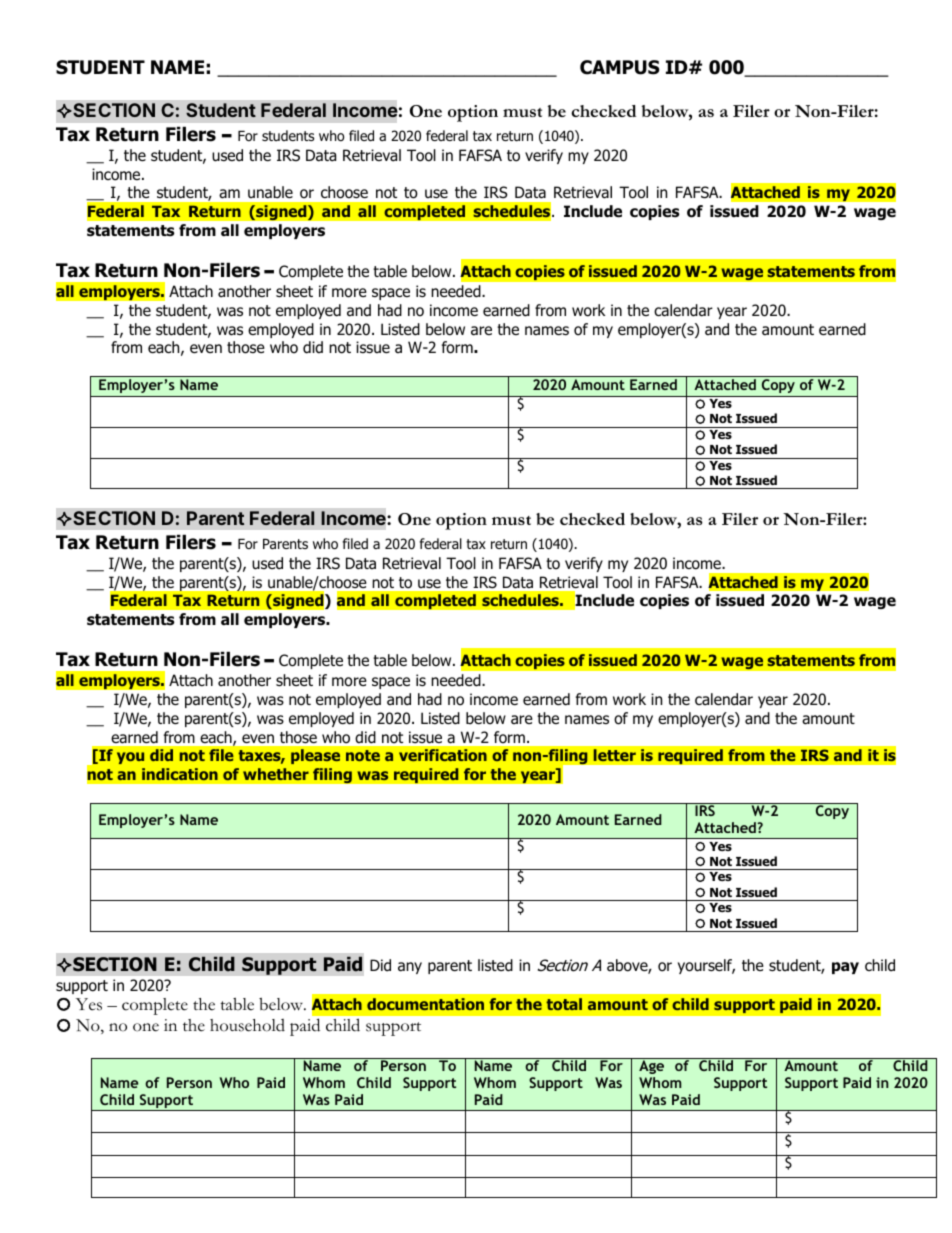  What do you see at coordinates (247, 1025) in the document?
I see `household` at bounding box center [247, 1025].
